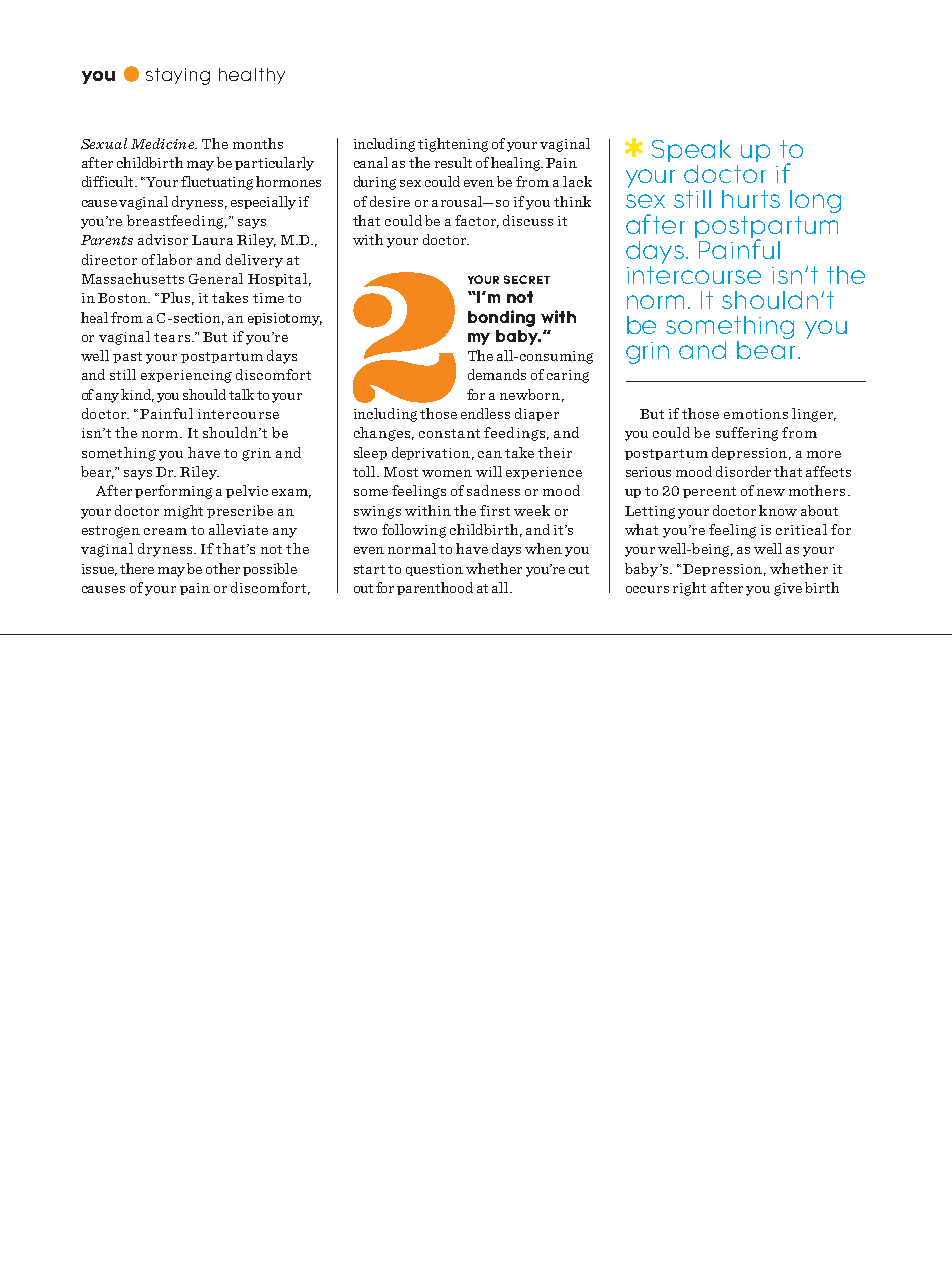 The width and height of the screenshot is (952, 1270). Describe the element at coordinates (568, 376) in the screenshot. I see `caring` at that location.
